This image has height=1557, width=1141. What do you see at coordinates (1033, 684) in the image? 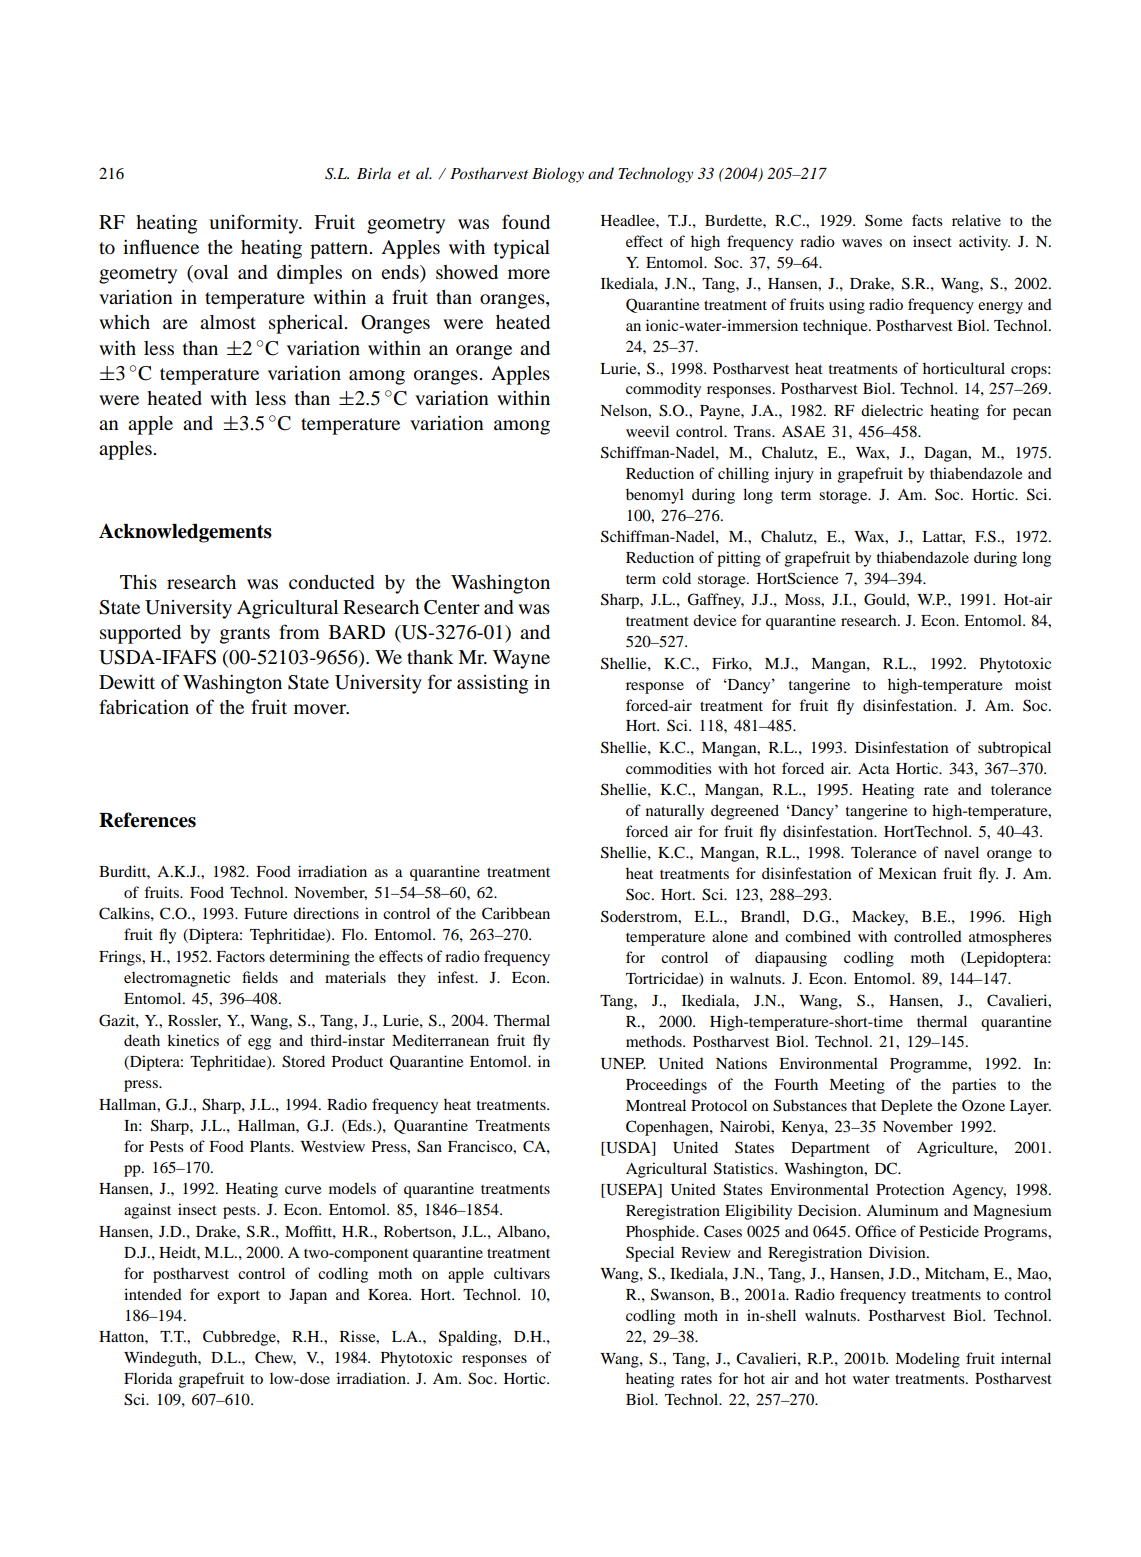
I see `moist` at bounding box center [1033, 684].
